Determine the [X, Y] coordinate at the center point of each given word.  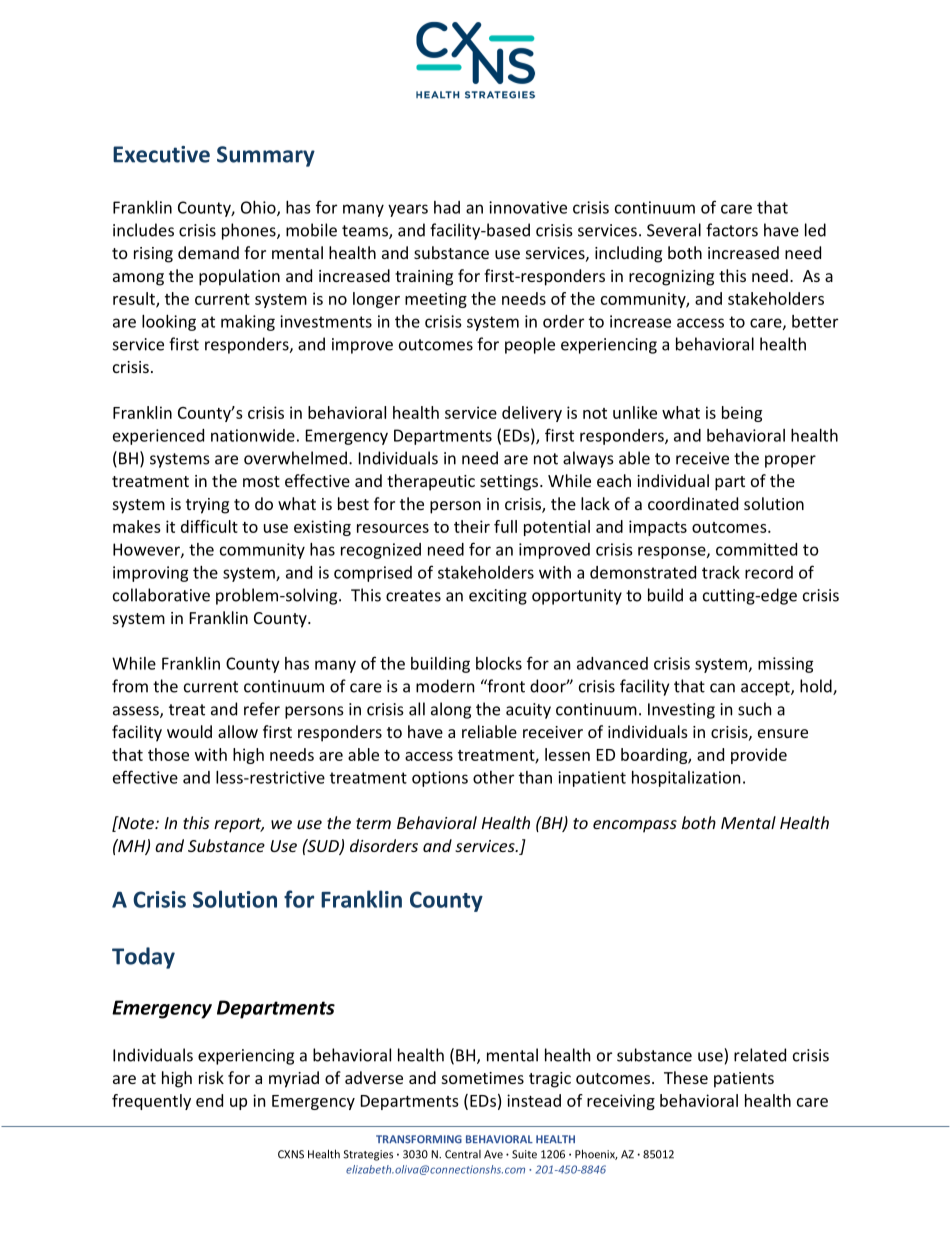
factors [732, 230]
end [209, 1100]
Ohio [259, 208]
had [447, 207]
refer [262, 709]
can [722, 688]
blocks [499, 663]
